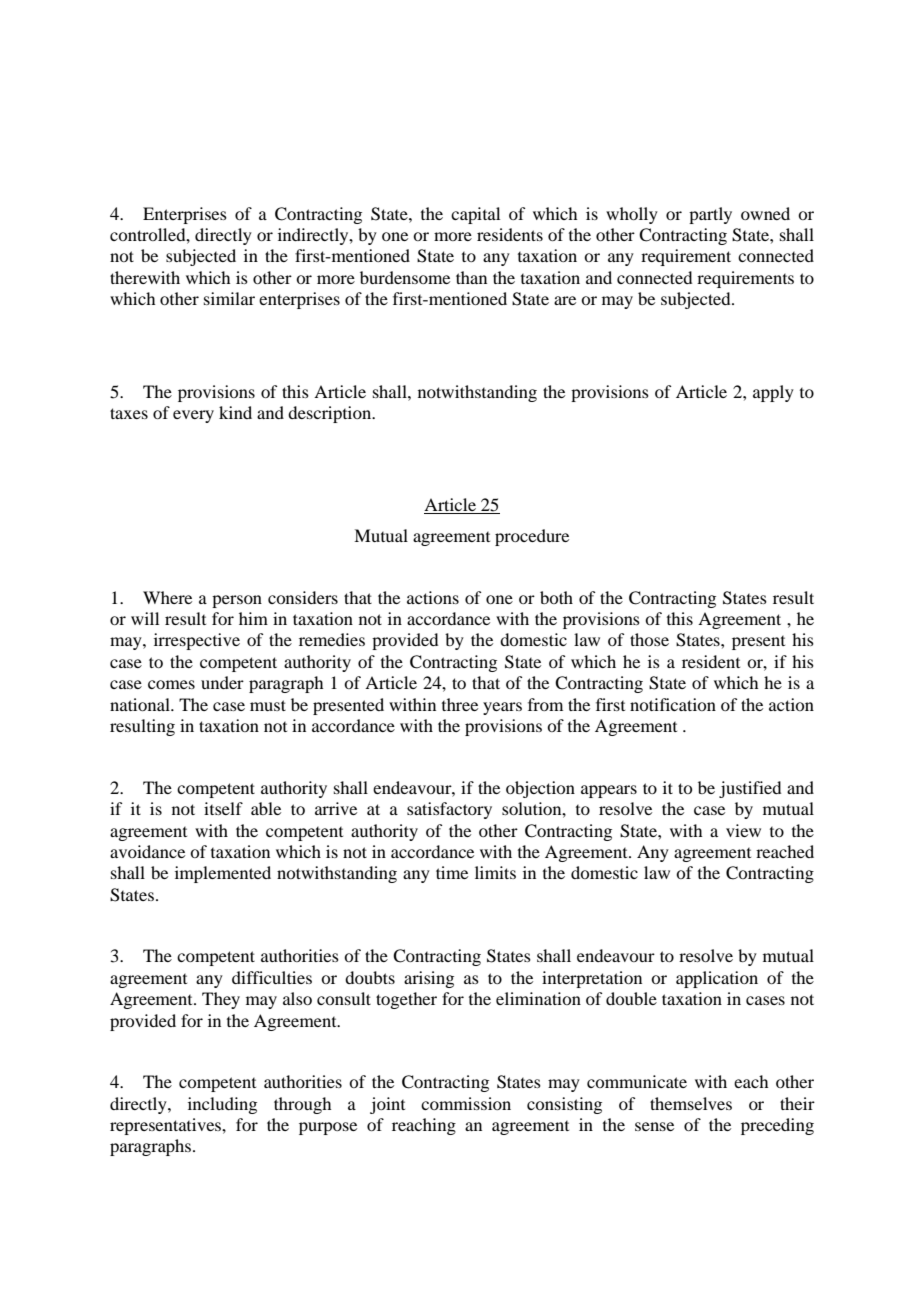 This screenshot has height=1308, width=924. What do you see at coordinates (475, 215) in the screenshot?
I see `capital` at bounding box center [475, 215].
